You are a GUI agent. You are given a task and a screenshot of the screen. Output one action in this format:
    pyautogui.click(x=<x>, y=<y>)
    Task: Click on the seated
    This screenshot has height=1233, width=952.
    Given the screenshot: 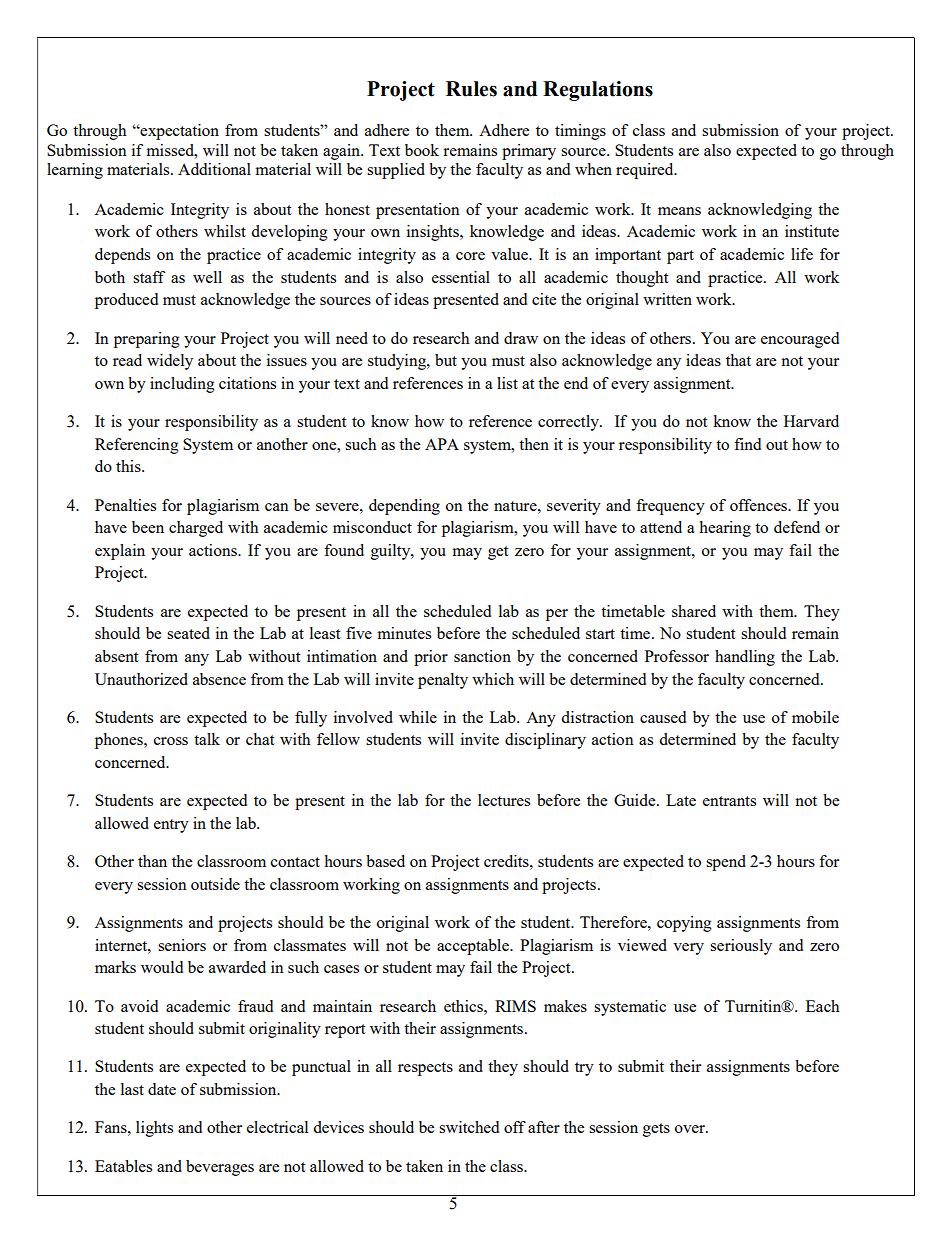 What is the action you would take?
    pyautogui.click(x=188, y=633)
